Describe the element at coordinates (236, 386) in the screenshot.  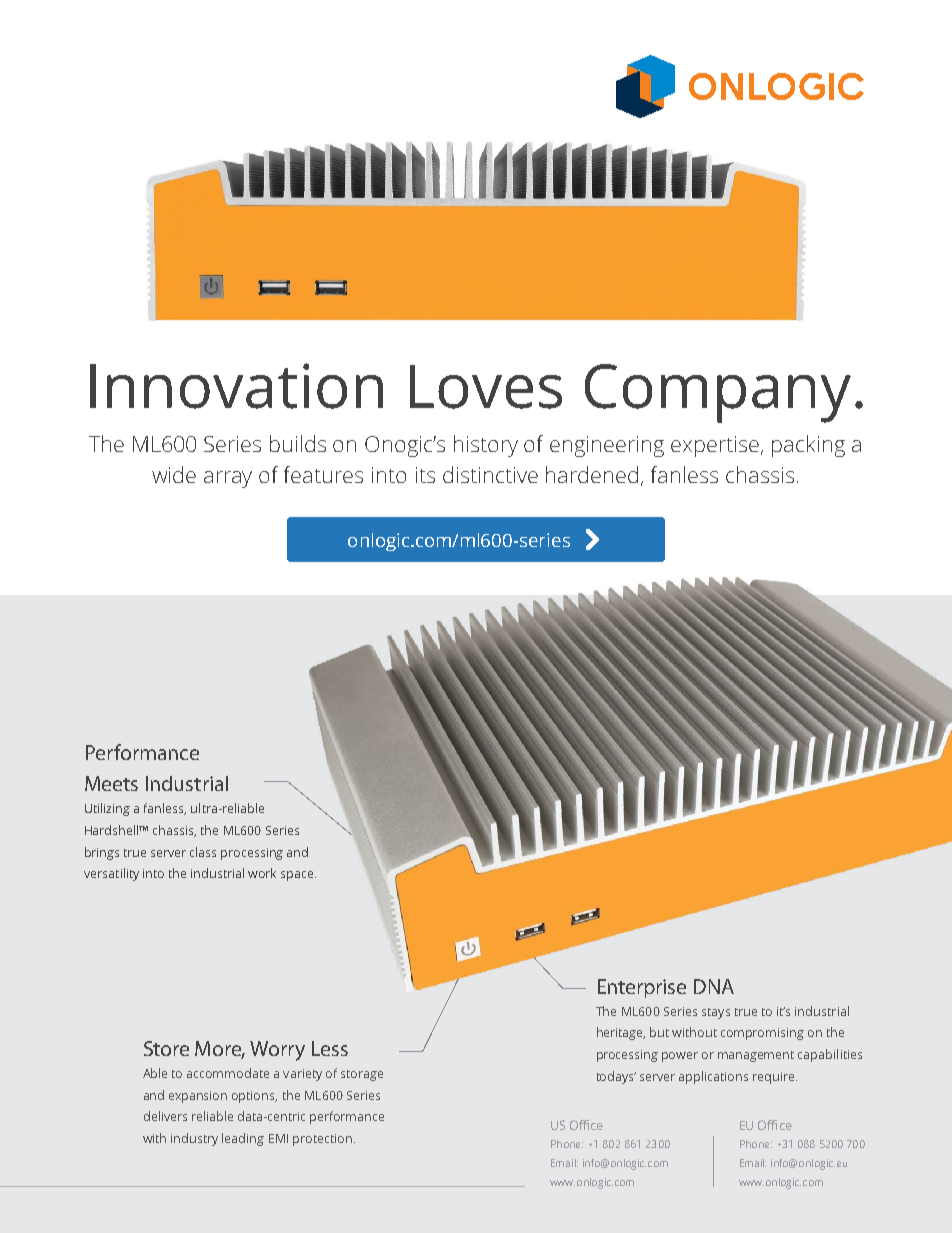
I see `Innovation` at that location.
